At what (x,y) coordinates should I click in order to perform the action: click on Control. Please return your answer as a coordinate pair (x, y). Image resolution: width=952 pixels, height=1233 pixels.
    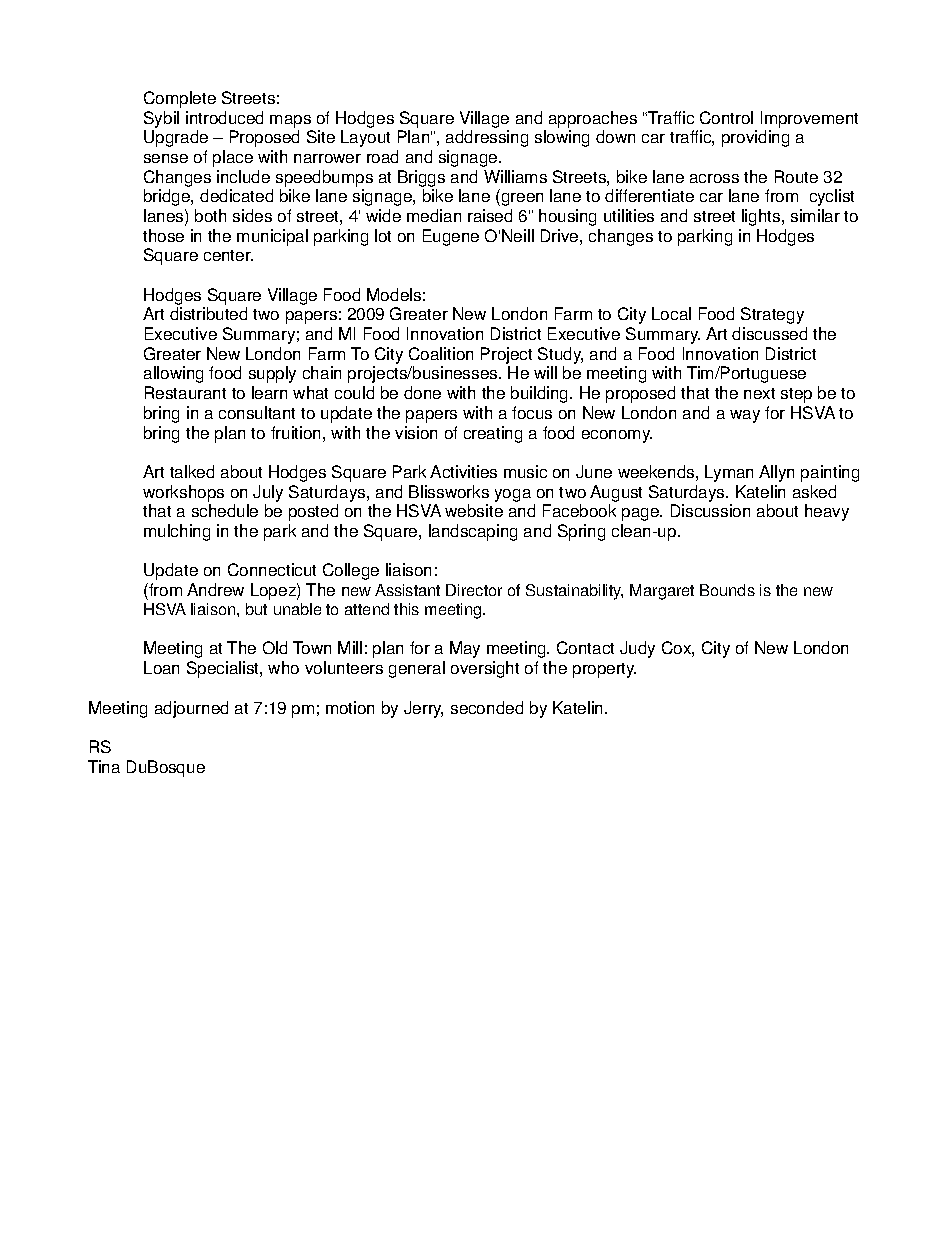
    Looking at the image, I should click on (726, 117).
